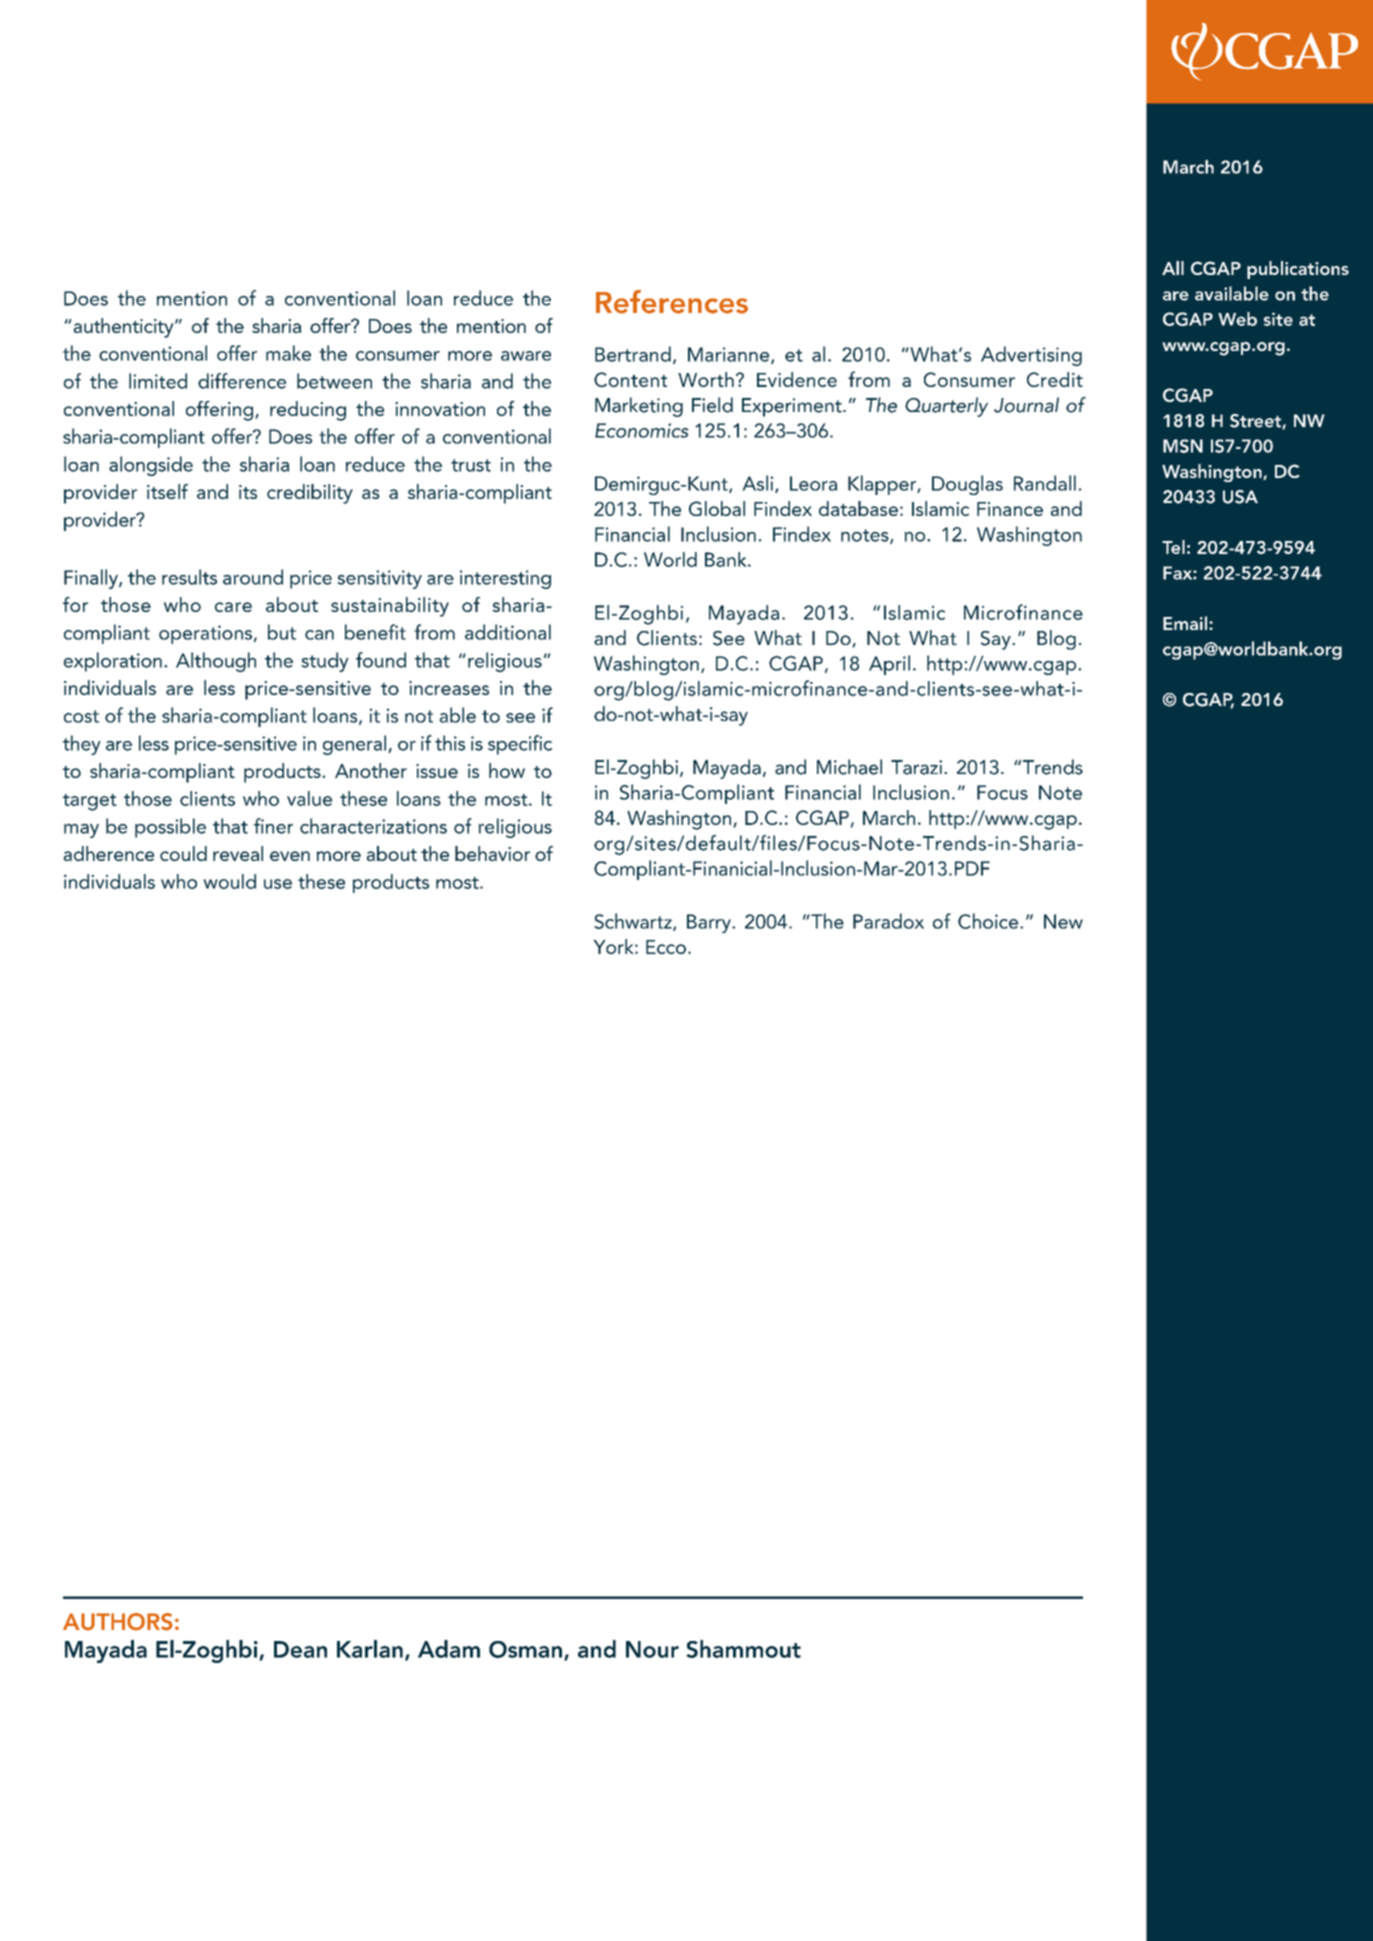 The height and width of the screenshot is (1941, 1373). I want to click on Osman, so click(525, 1649).
